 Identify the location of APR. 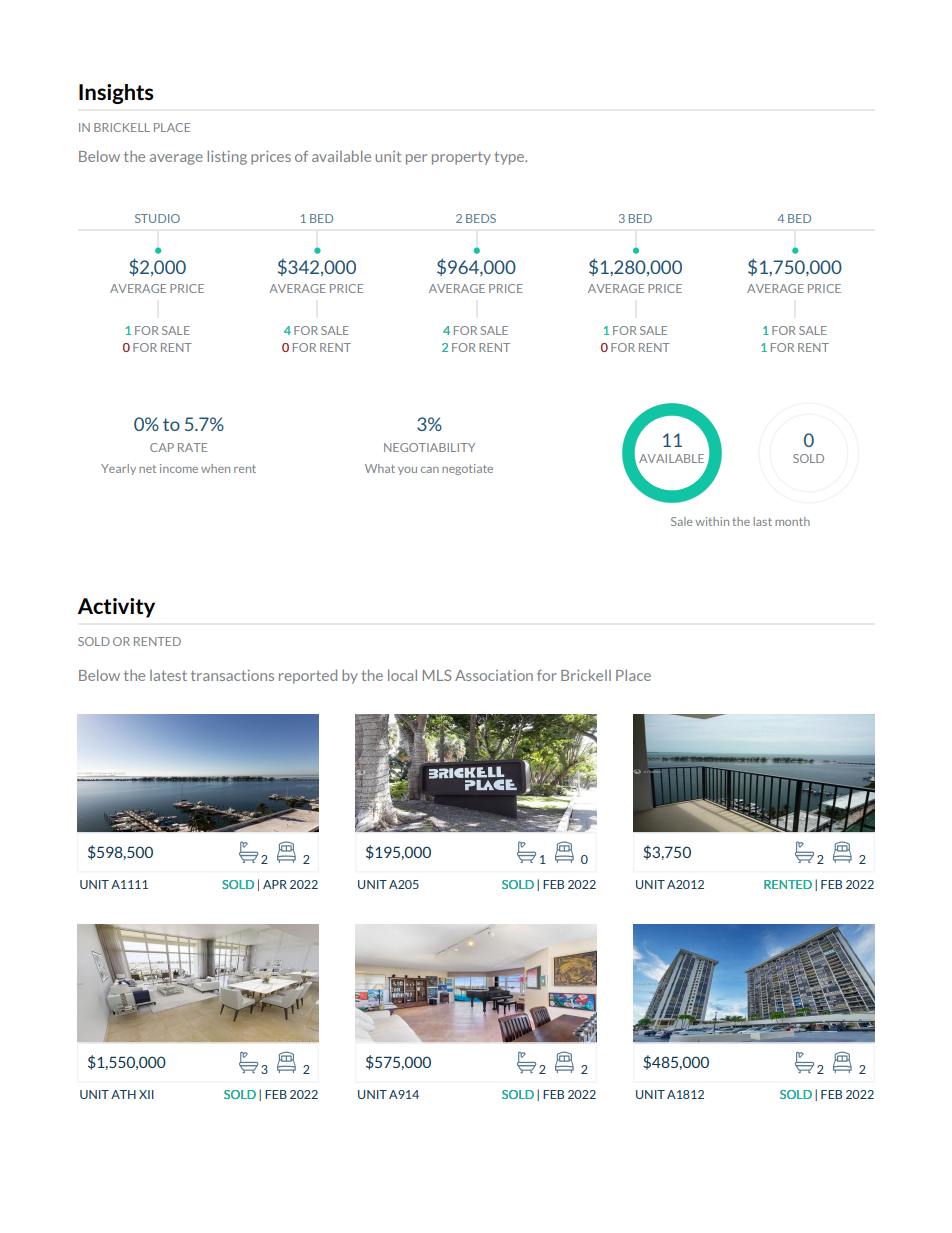
(275, 884).
